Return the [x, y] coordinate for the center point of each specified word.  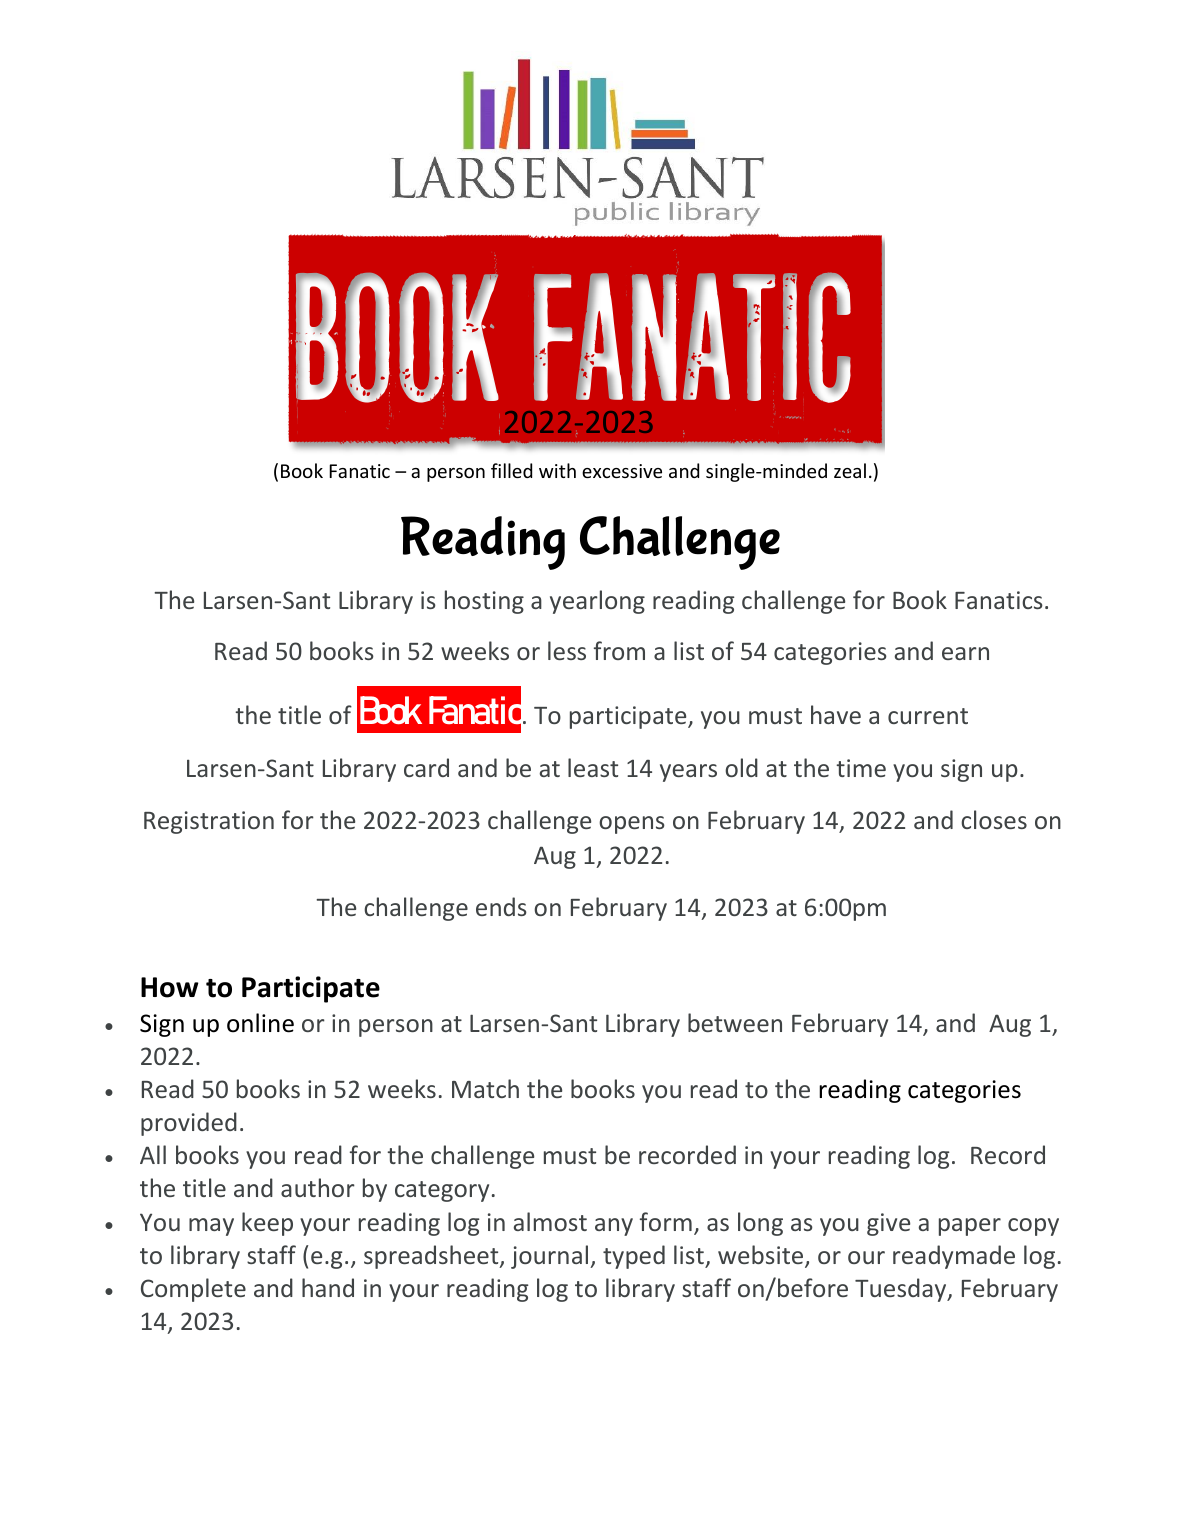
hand [328, 1287]
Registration [209, 822]
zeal [850, 470]
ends [501, 906]
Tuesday [902, 1290]
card [426, 767]
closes [994, 819]
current [928, 716]
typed [634, 1257]
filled [511, 470]
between [735, 1022]
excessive [622, 471]
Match [485, 1088]
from [619, 650]
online [260, 1023]
